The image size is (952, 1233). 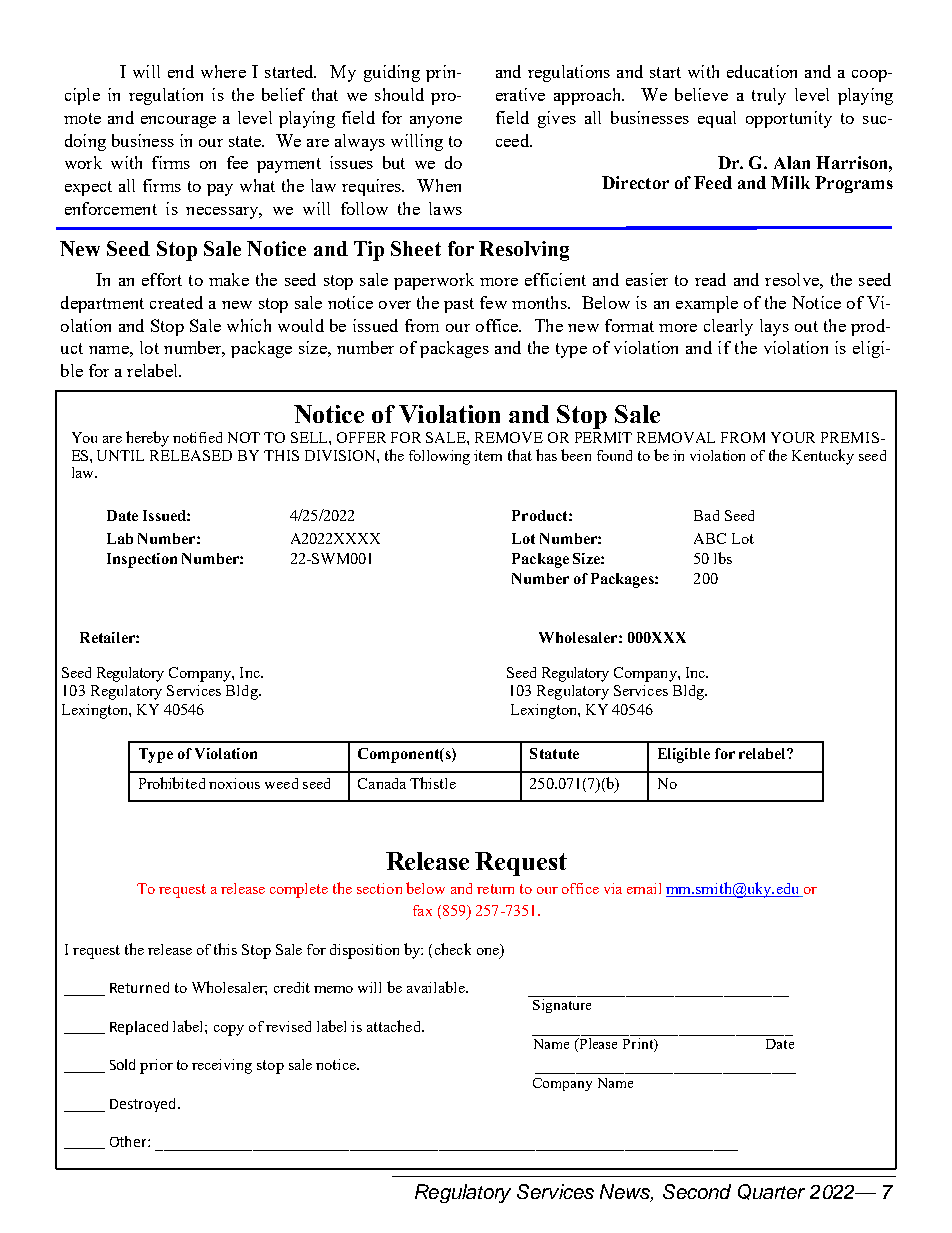 What do you see at coordinates (626, 1193) in the screenshot?
I see `News` at bounding box center [626, 1193].
